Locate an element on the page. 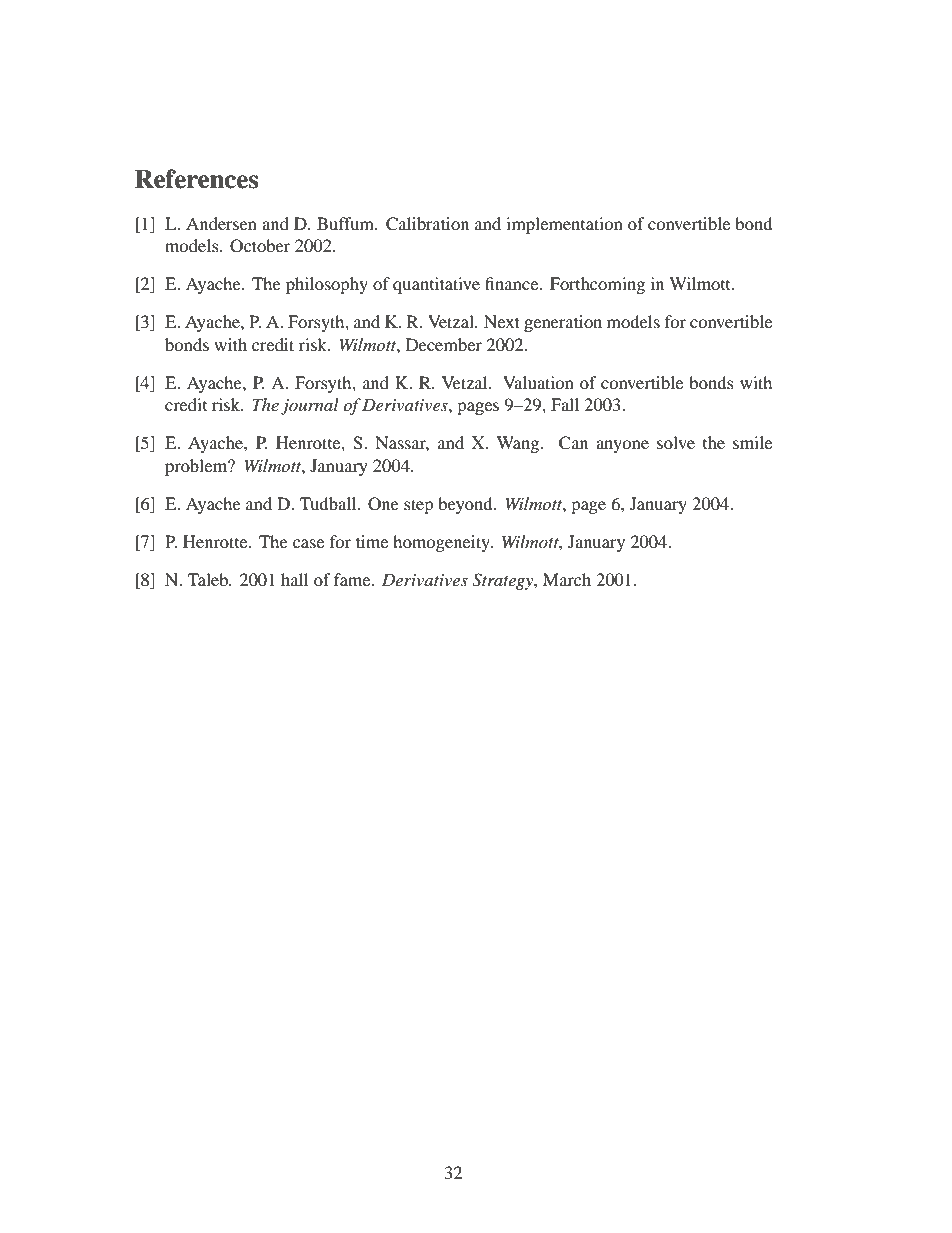  homogeneity is located at coordinates (443, 543).
